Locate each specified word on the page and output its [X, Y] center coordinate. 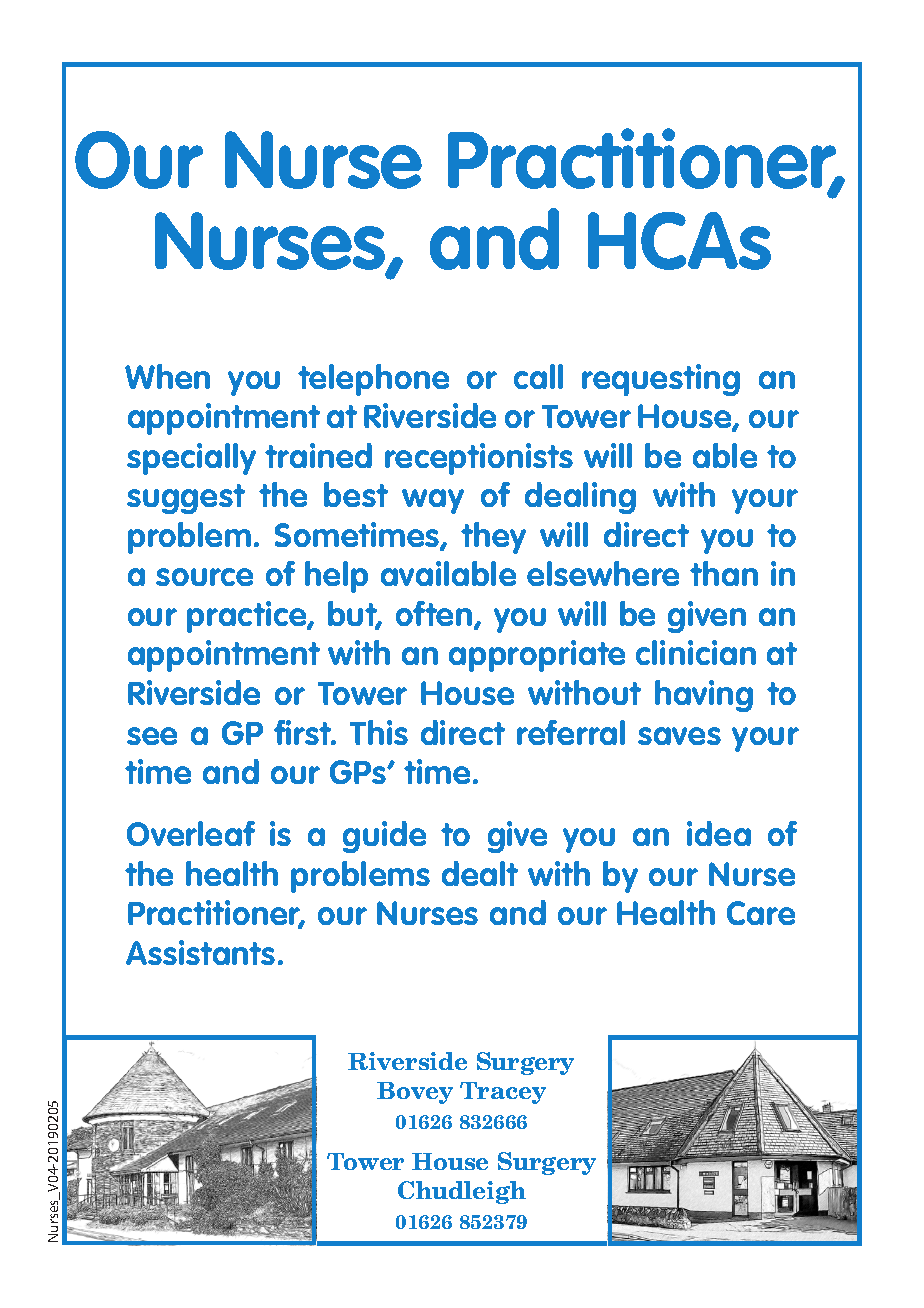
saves [679, 736]
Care [761, 913]
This [379, 732]
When [167, 376]
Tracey [503, 1093]
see [152, 736]
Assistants [200, 952]
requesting [661, 380]
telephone [373, 380]
